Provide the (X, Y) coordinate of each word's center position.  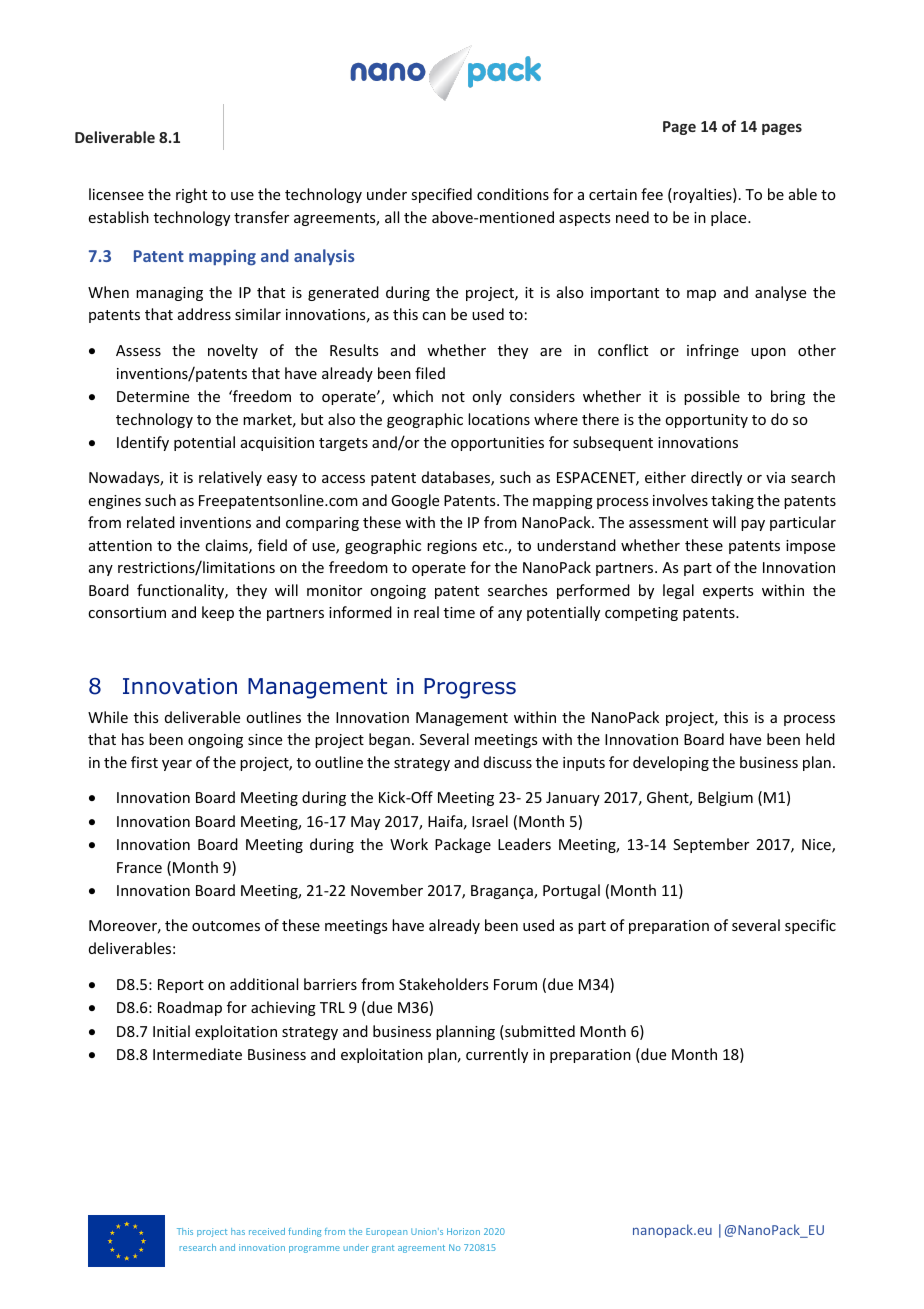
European (386, 1232)
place (730, 218)
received (267, 1231)
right (191, 195)
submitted (539, 1032)
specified (441, 195)
